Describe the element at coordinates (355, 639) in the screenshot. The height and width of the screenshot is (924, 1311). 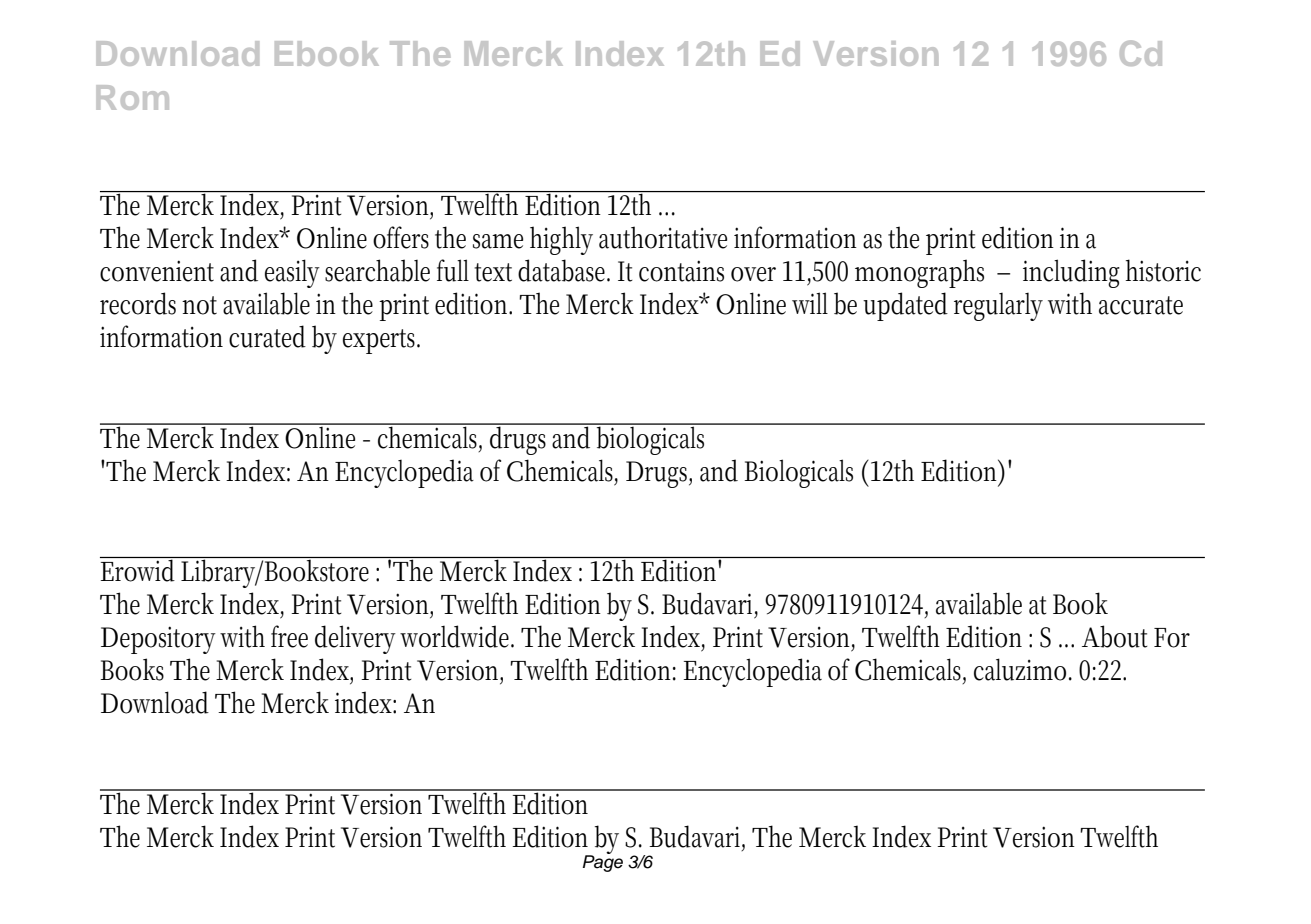
I see `delivery` at that location.
